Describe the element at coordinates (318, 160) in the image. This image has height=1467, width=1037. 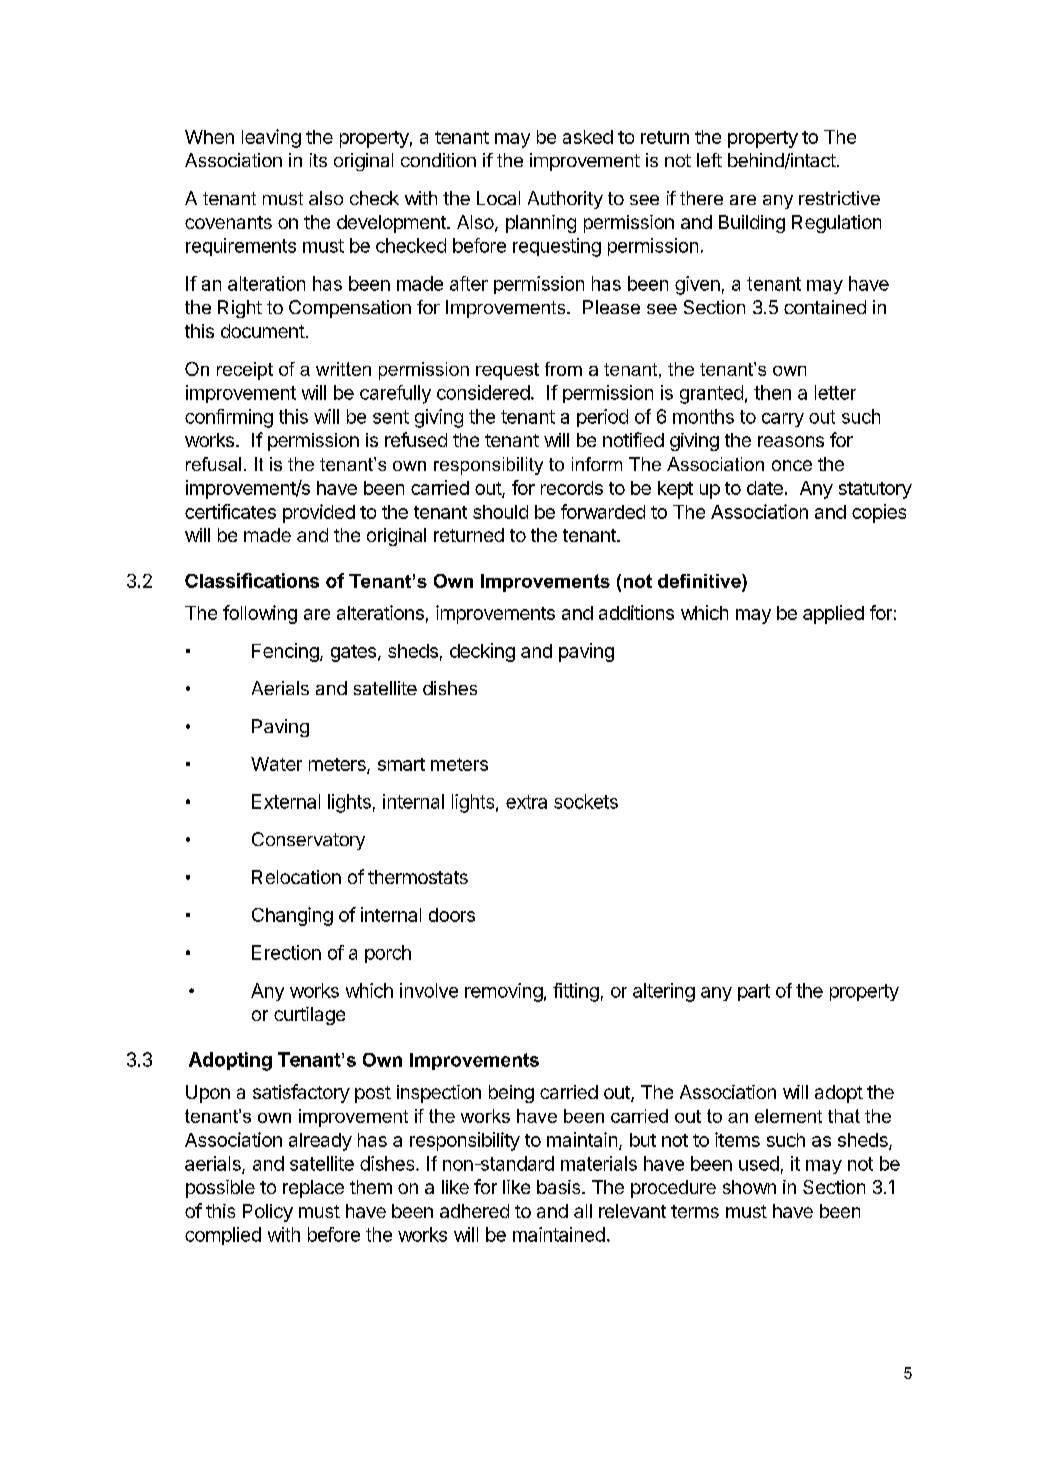
I see `its` at that location.
